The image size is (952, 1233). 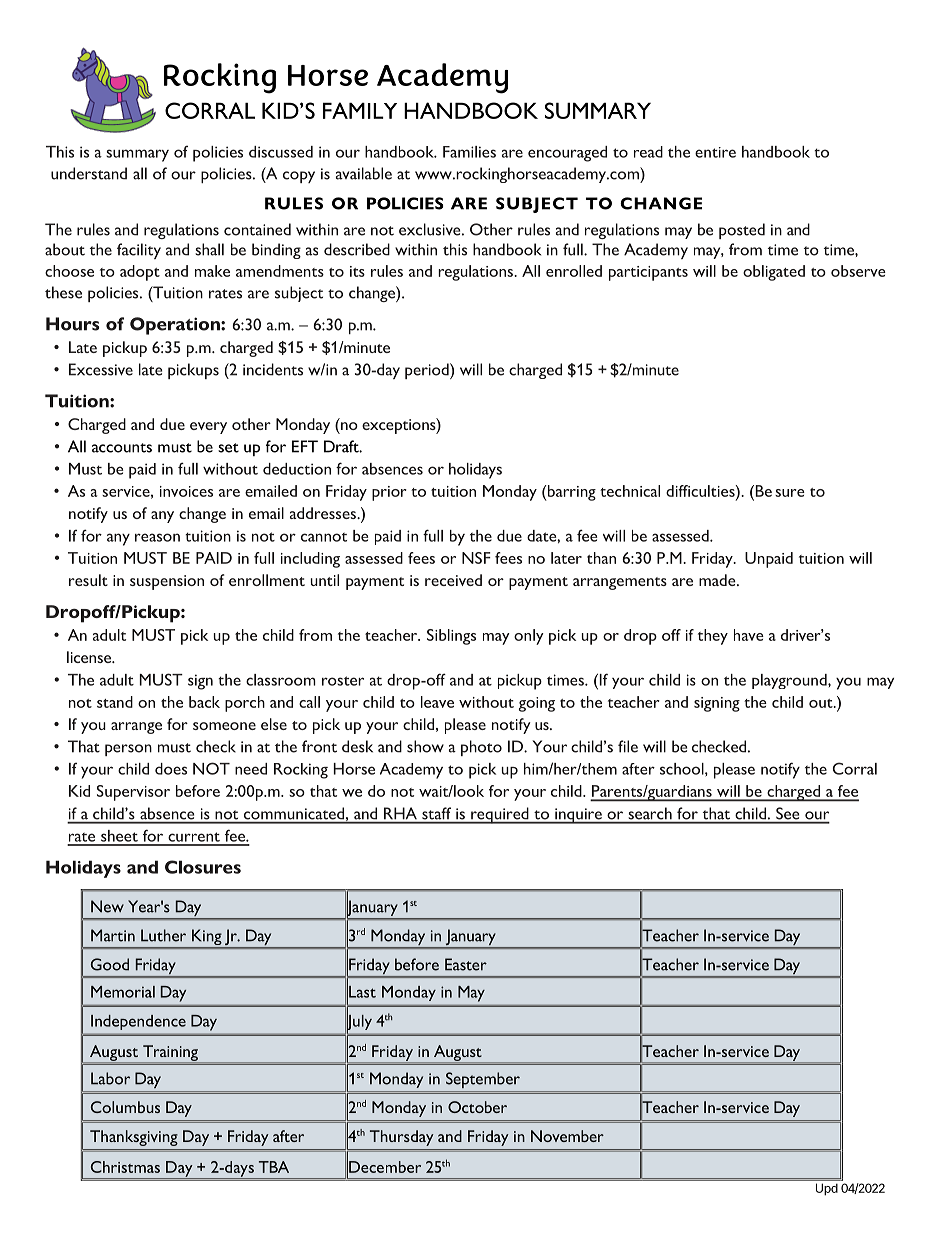 What do you see at coordinates (500, 815) in the image?
I see `required` at bounding box center [500, 815].
